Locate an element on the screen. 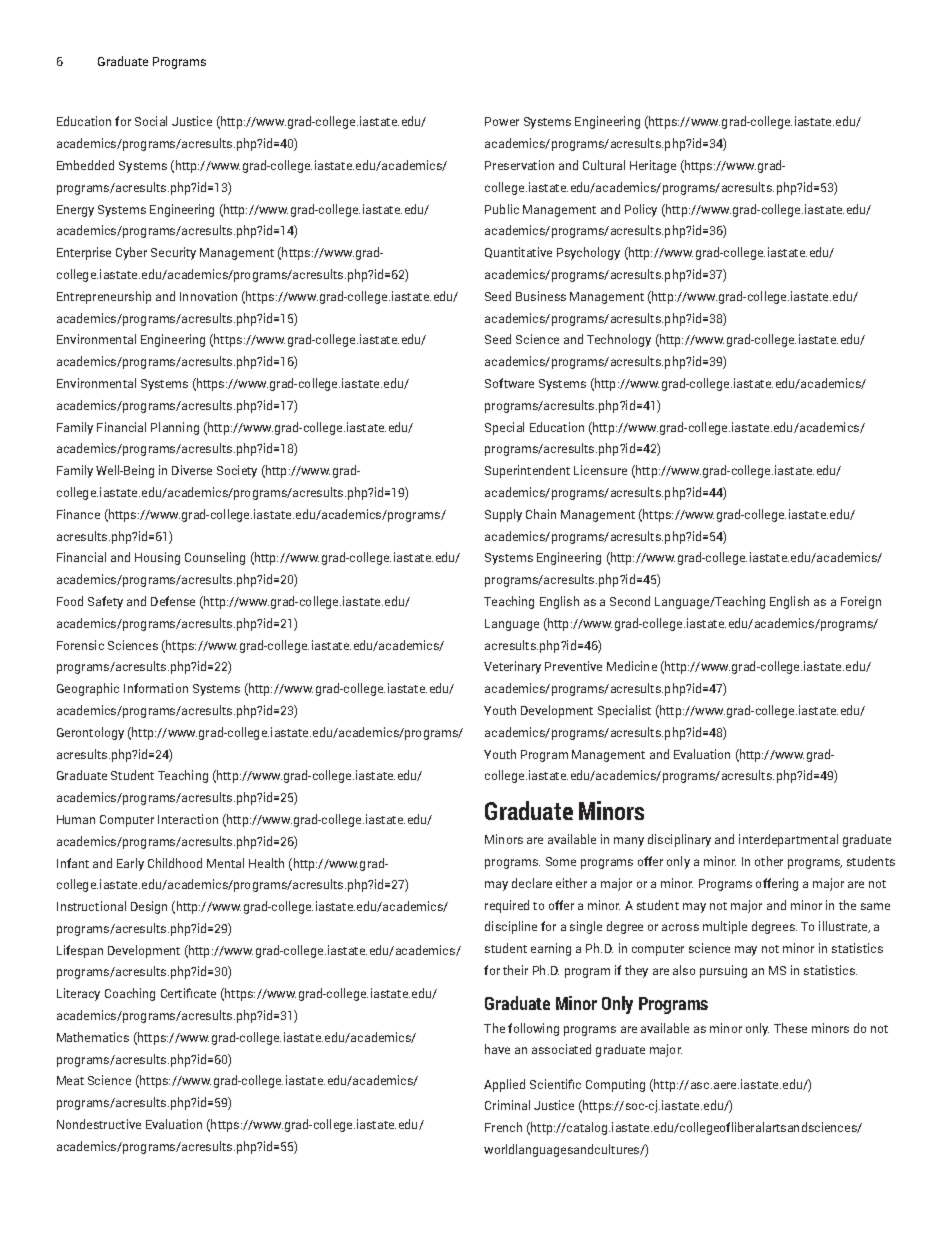 This screenshot has width=952, height=1233. Superintendent is located at coordinates (527, 471).
